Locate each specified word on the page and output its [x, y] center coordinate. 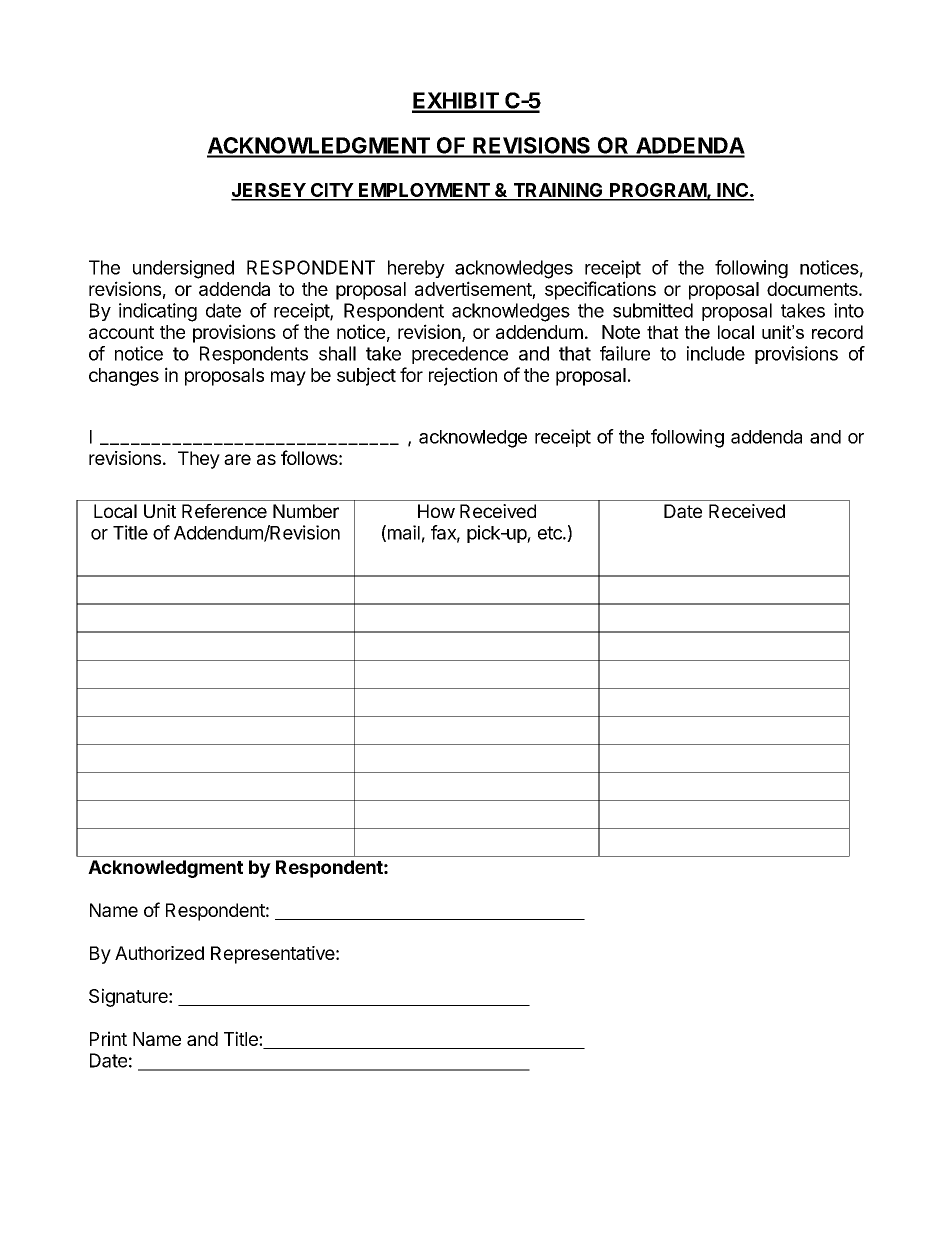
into [849, 310]
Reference [224, 511]
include [716, 353]
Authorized [159, 953]
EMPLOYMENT [424, 191]
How [436, 511]
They [199, 460]
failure [625, 353]
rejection [463, 376]
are [237, 459]
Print [108, 1038]
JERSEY [269, 191]
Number [306, 511]
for [411, 374]
